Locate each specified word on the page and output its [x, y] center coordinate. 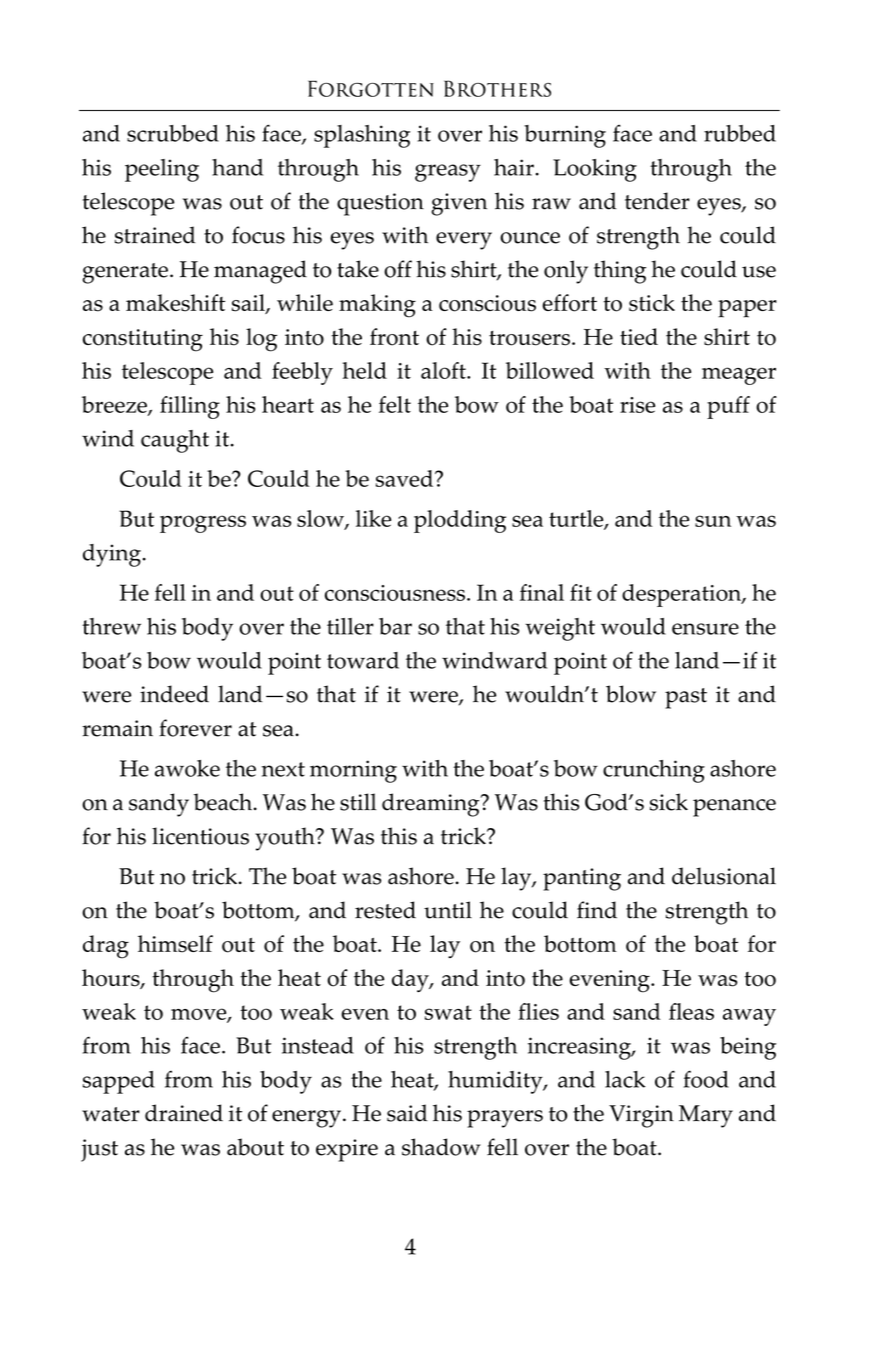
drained [184, 1113]
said [407, 1113]
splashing [362, 136]
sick [669, 802]
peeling [162, 170]
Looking [595, 170]
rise [637, 405]
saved [406, 478]
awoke [187, 768]
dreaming [432, 805]
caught [175, 441]
